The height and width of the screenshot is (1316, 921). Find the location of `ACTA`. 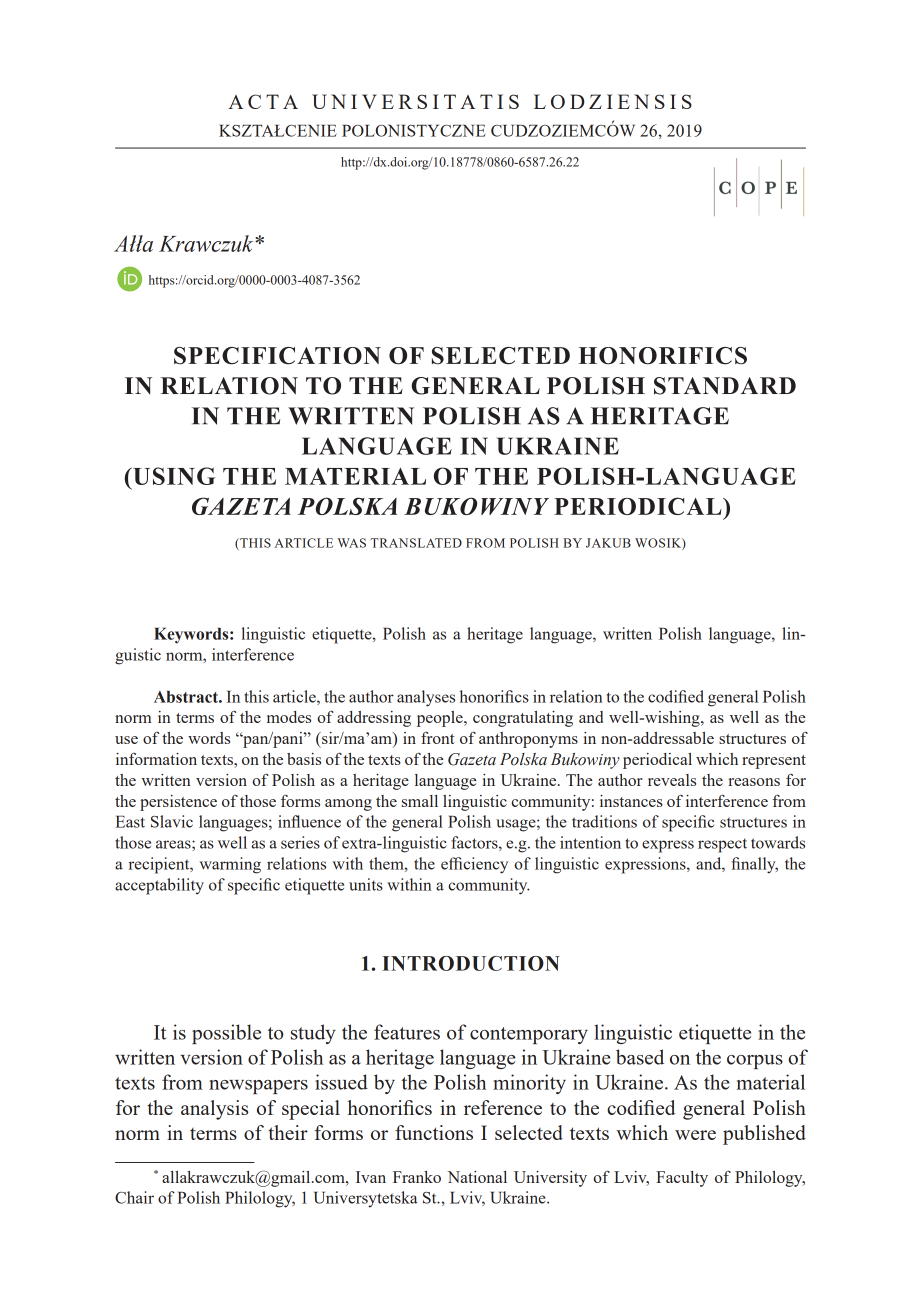

ACTA is located at coordinates (263, 101).
